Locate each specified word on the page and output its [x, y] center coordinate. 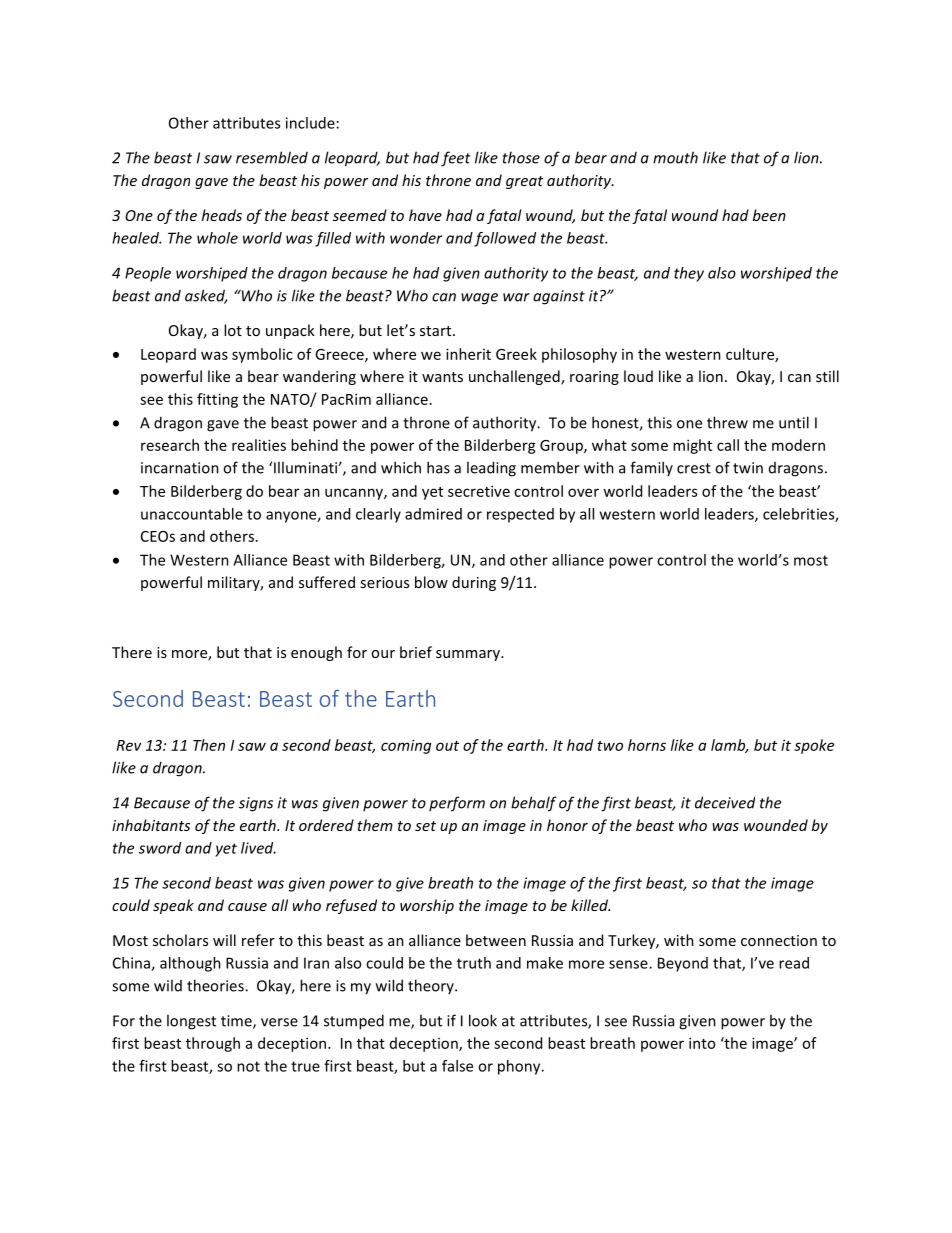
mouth [675, 157]
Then [209, 745]
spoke [814, 746]
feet [456, 159]
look [483, 1020]
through [213, 1044]
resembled [272, 157]
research [170, 445]
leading [491, 469]
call [728, 445]
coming [406, 746]
